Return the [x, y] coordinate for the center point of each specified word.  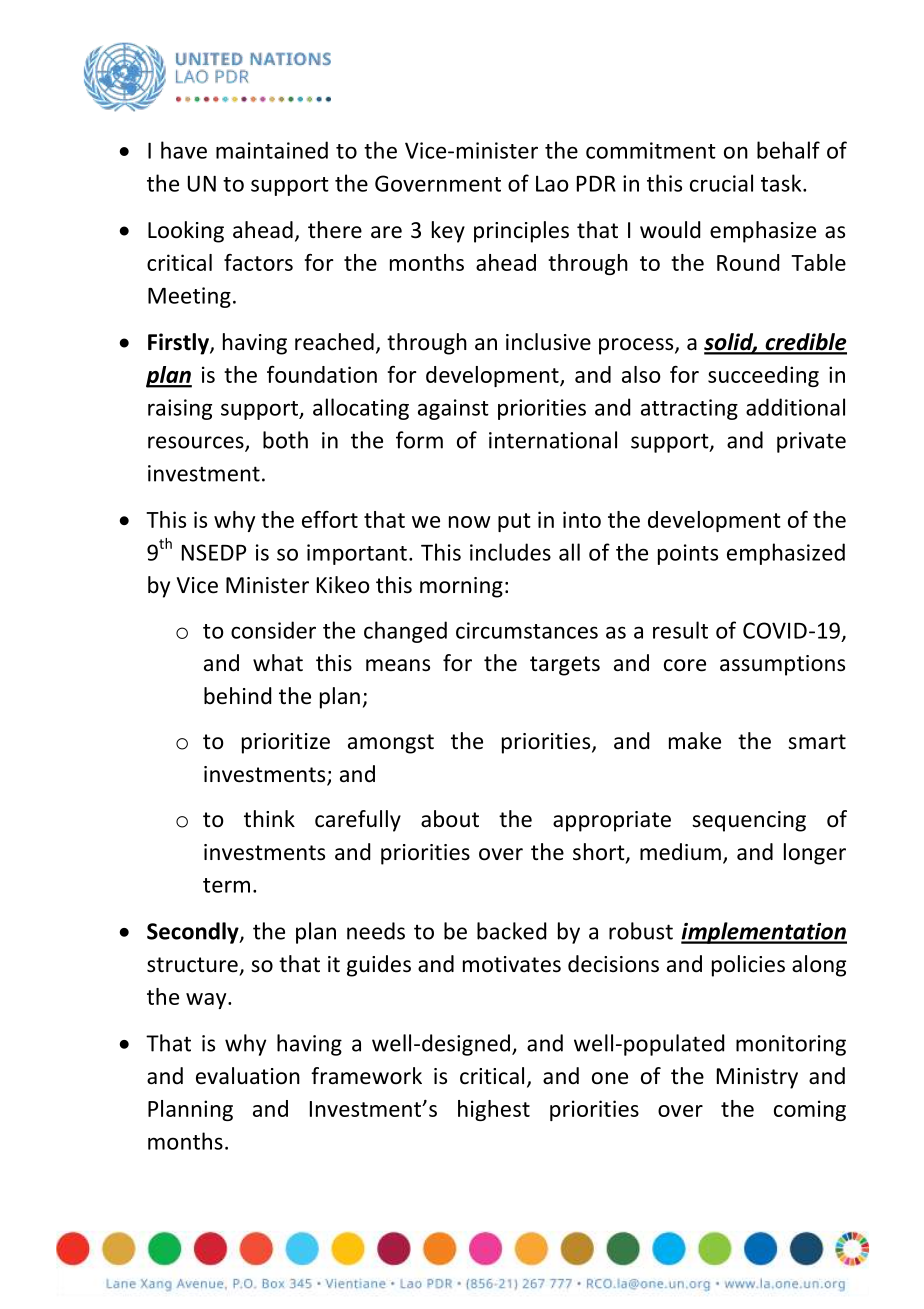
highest [494, 1110]
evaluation [248, 1076]
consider [273, 630]
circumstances [527, 630]
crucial [721, 183]
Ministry [757, 1078]
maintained [272, 150]
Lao [552, 183]
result [680, 630]
